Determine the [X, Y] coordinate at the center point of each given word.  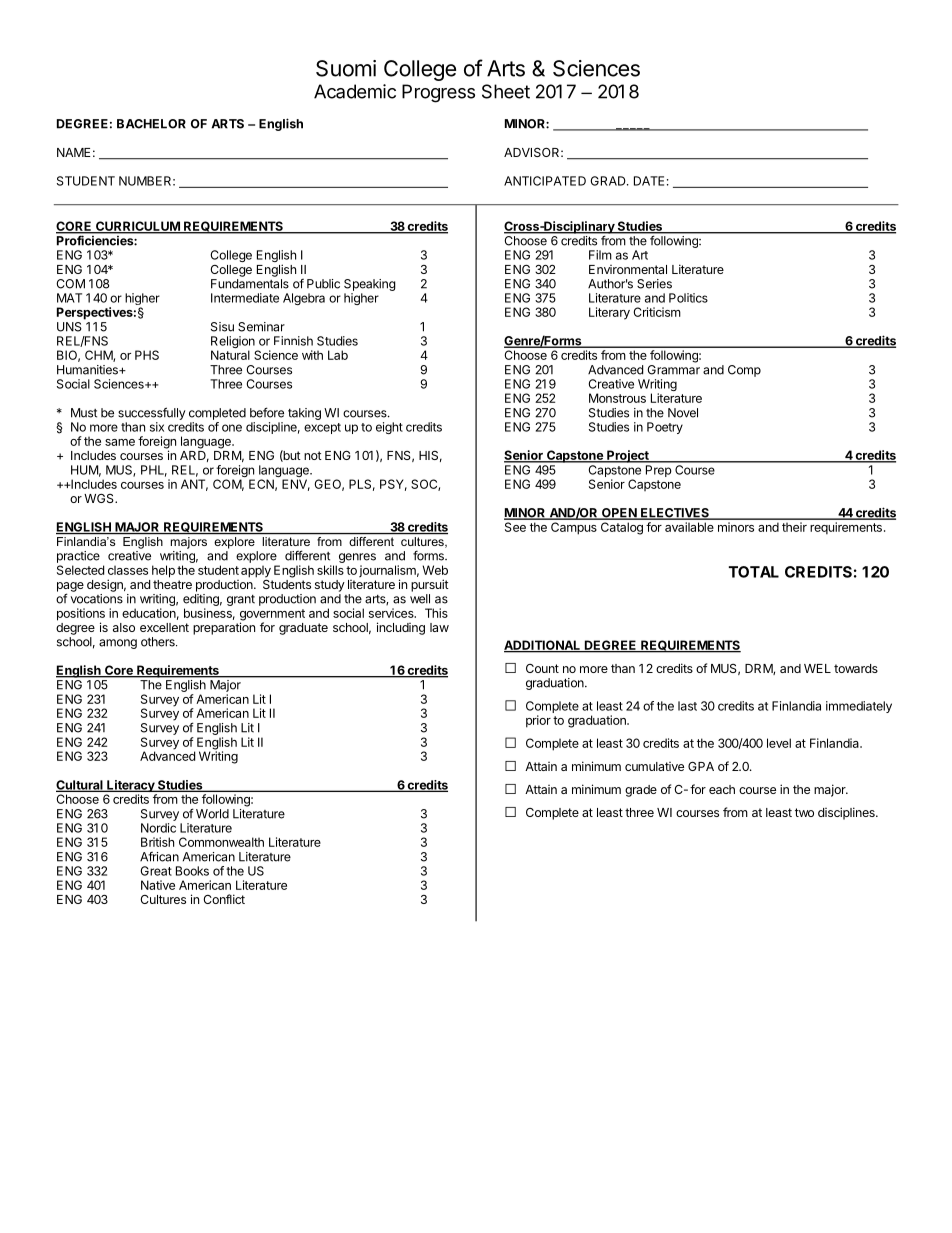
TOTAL [754, 572]
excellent [164, 627]
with [312, 355]
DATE [649, 181]
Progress [438, 93]
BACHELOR [151, 124]
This [436, 613]
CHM [99, 356]
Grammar [673, 370]
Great [156, 871]
